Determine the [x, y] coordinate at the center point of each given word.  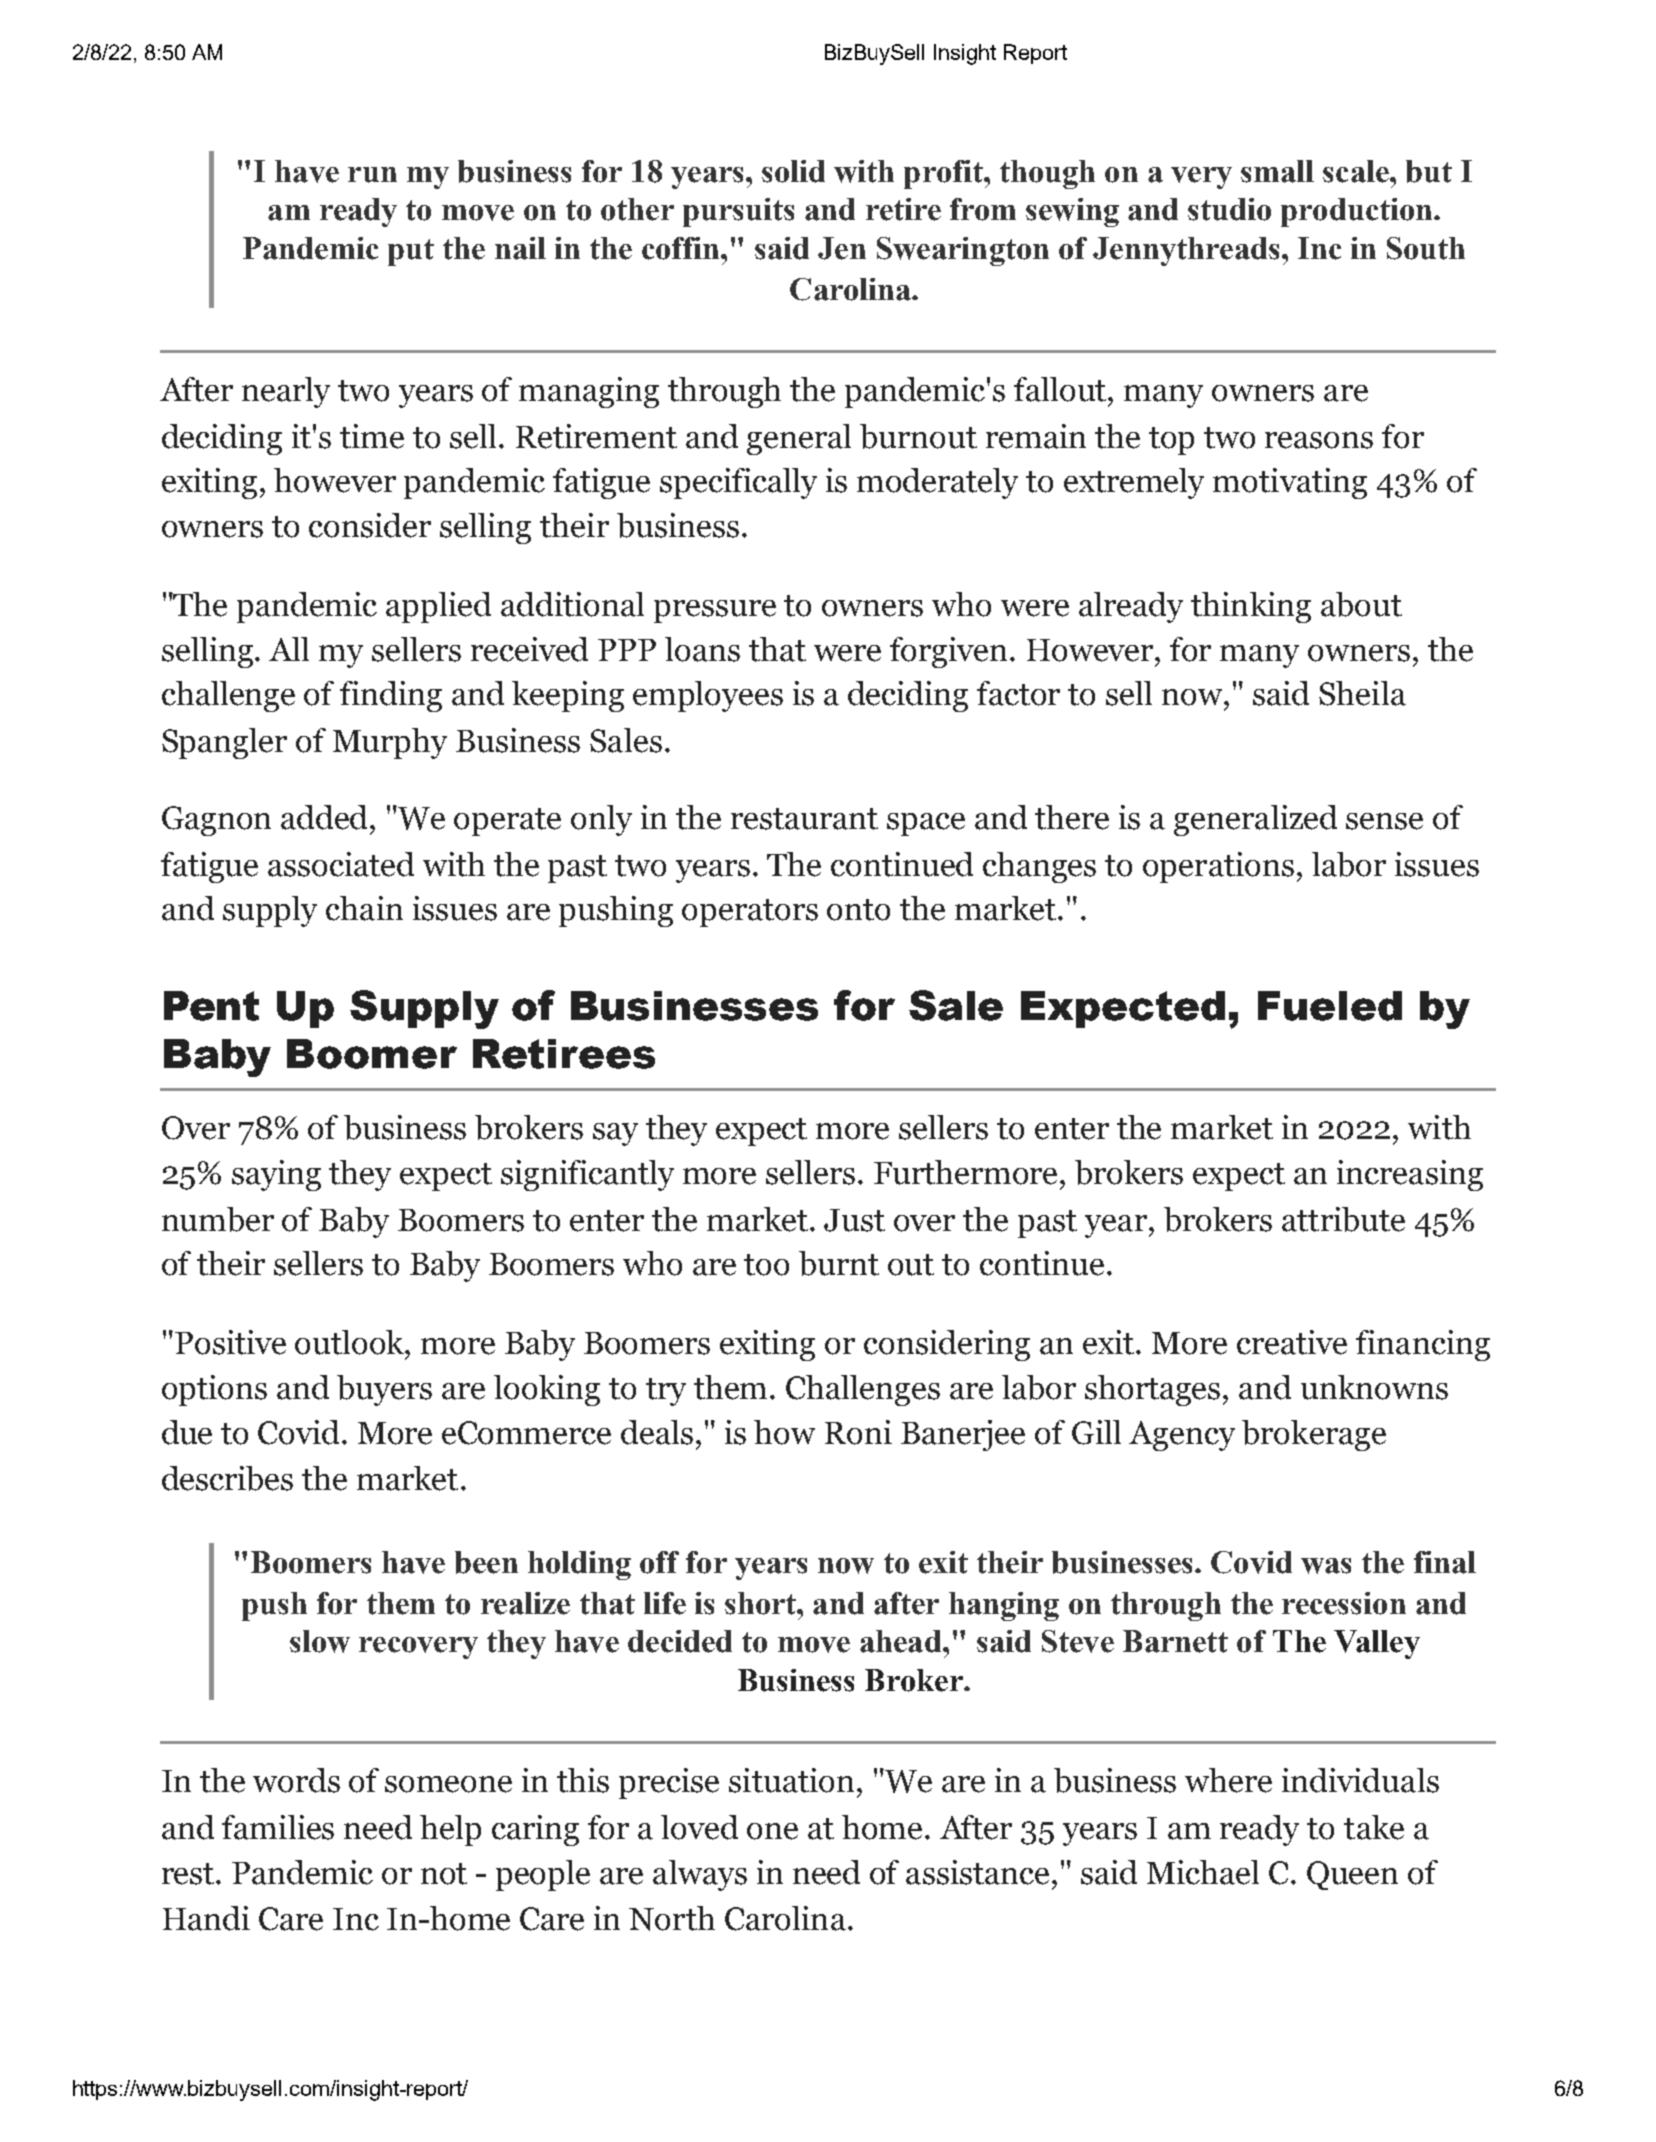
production [1358, 212]
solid [793, 171]
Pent [211, 1006]
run [372, 175]
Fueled [1330, 1006]
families [278, 1827]
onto [858, 910]
